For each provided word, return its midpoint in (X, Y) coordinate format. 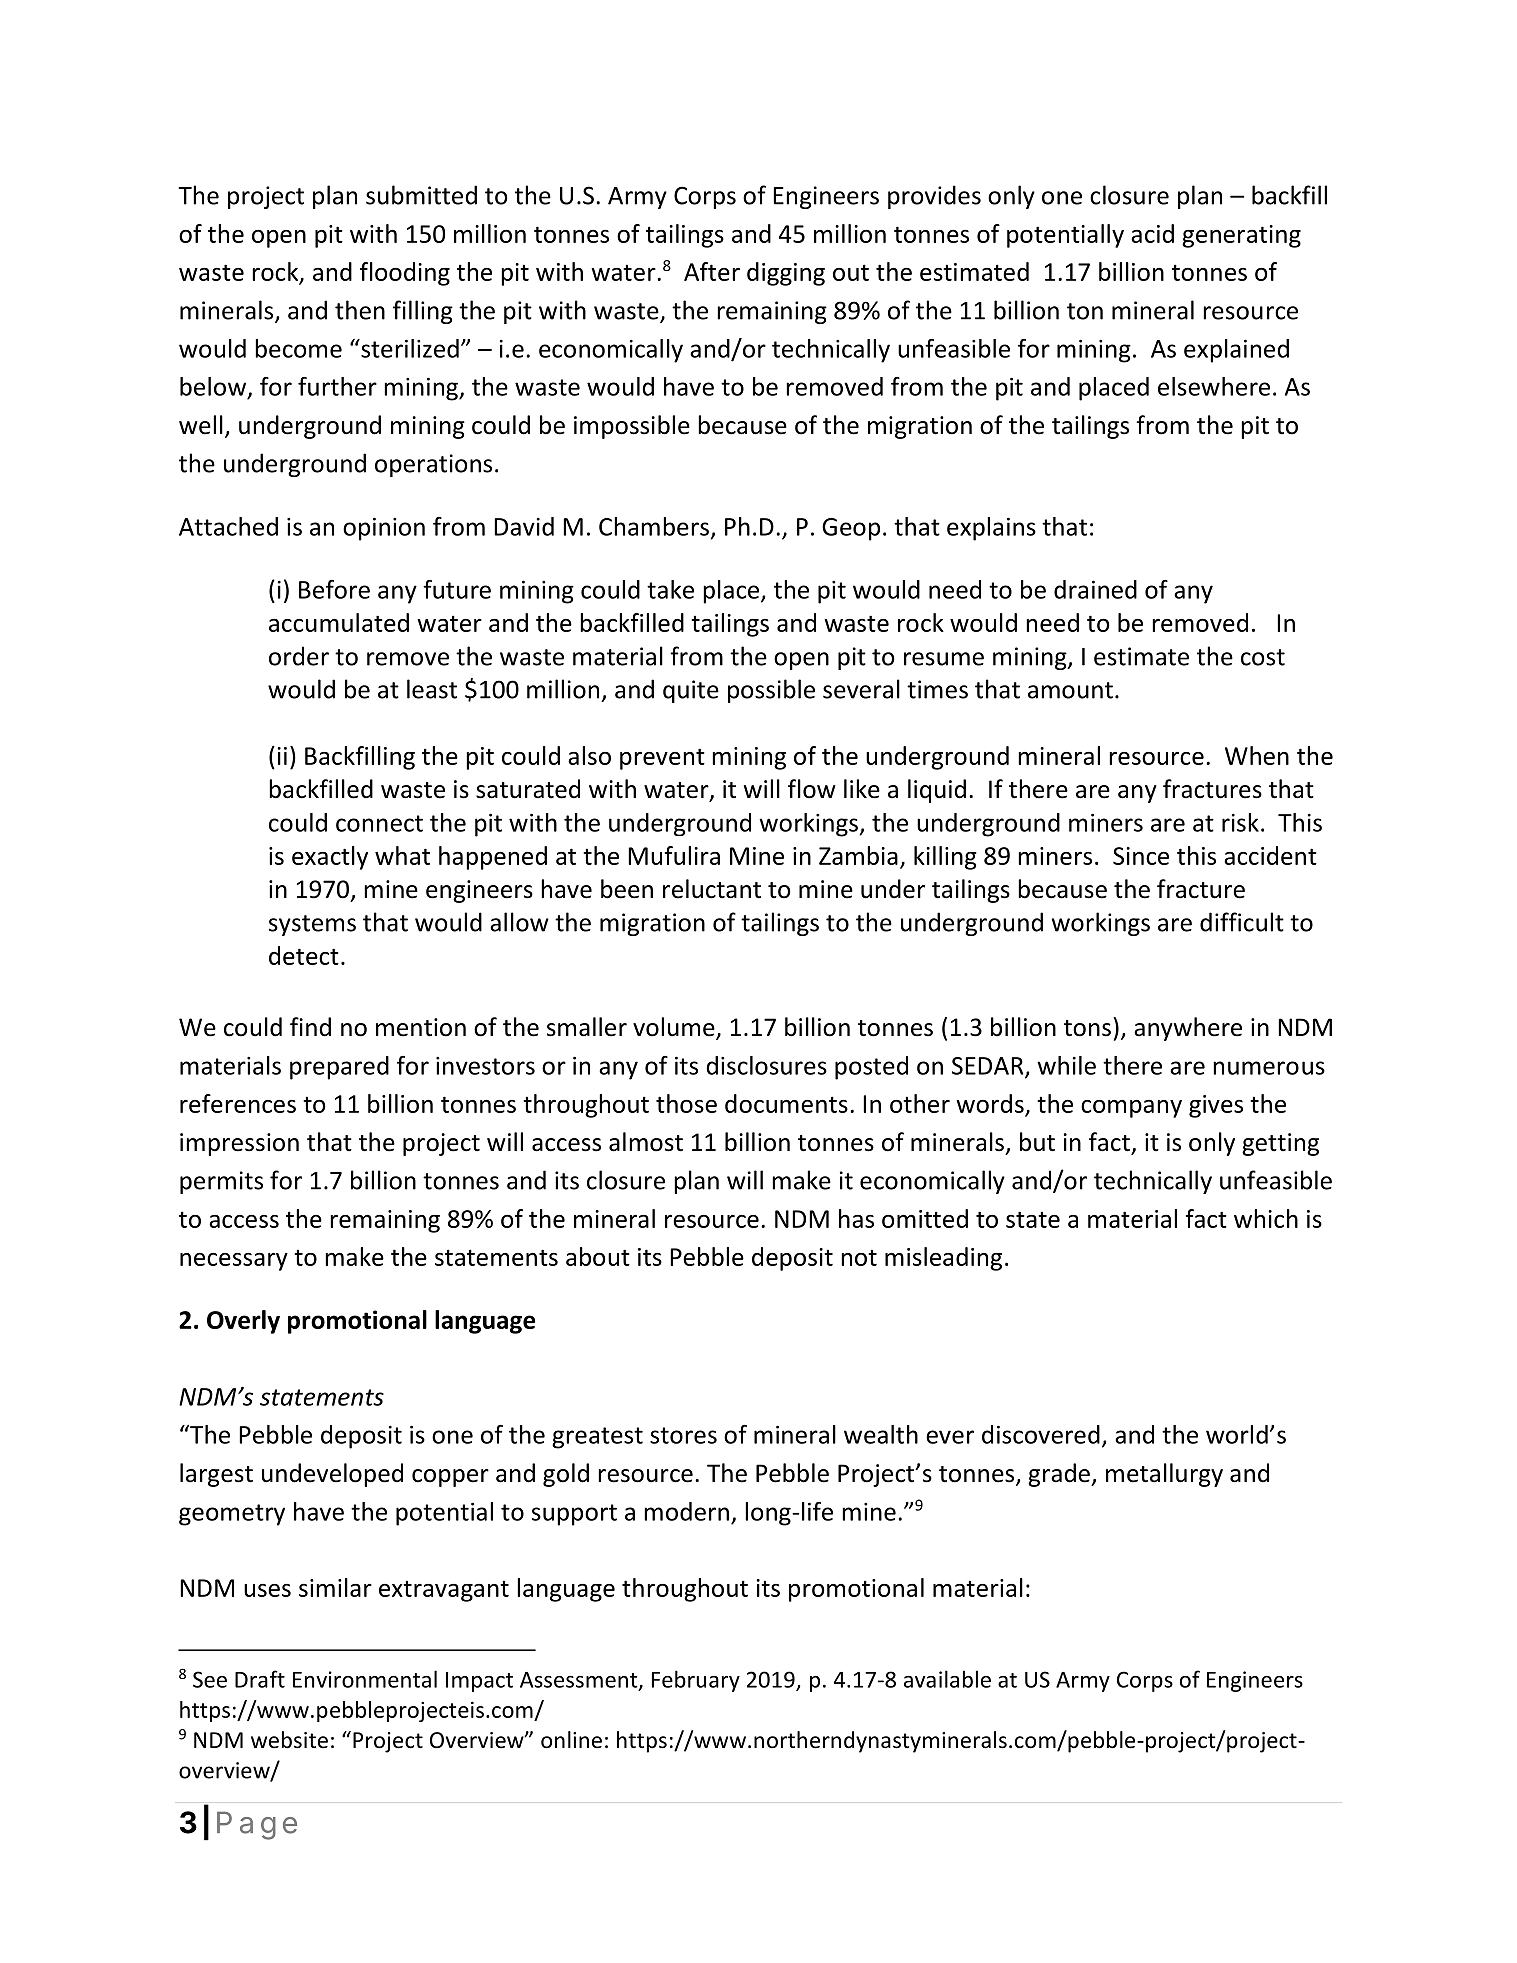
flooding (405, 274)
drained (1095, 589)
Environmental (365, 1679)
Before (334, 589)
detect (304, 955)
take (670, 589)
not (859, 1257)
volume (675, 1028)
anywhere (1188, 1029)
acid (1152, 233)
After (712, 271)
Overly (243, 1322)
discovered (1041, 1434)
